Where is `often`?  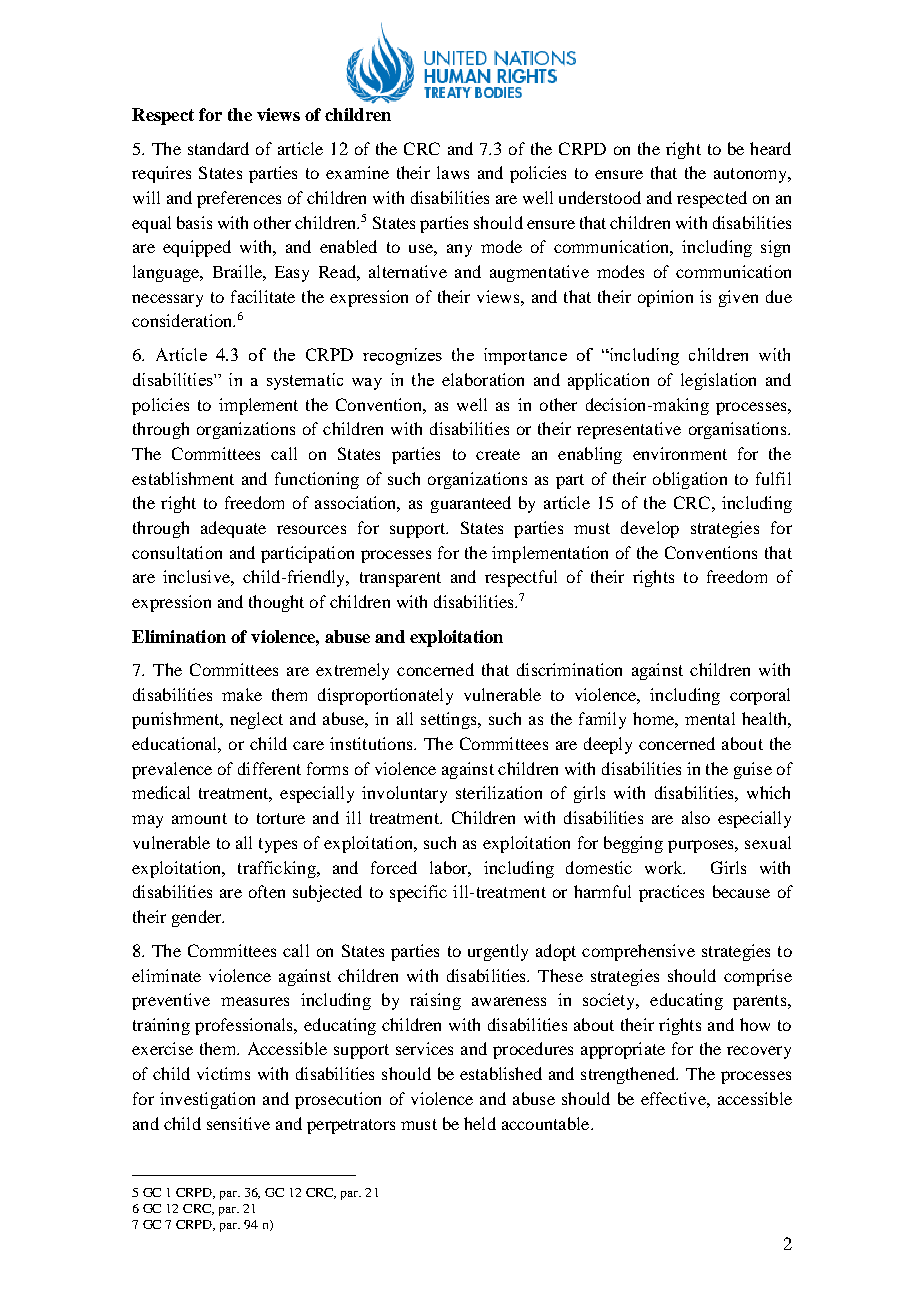
often is located at coordinates (267, 891).
